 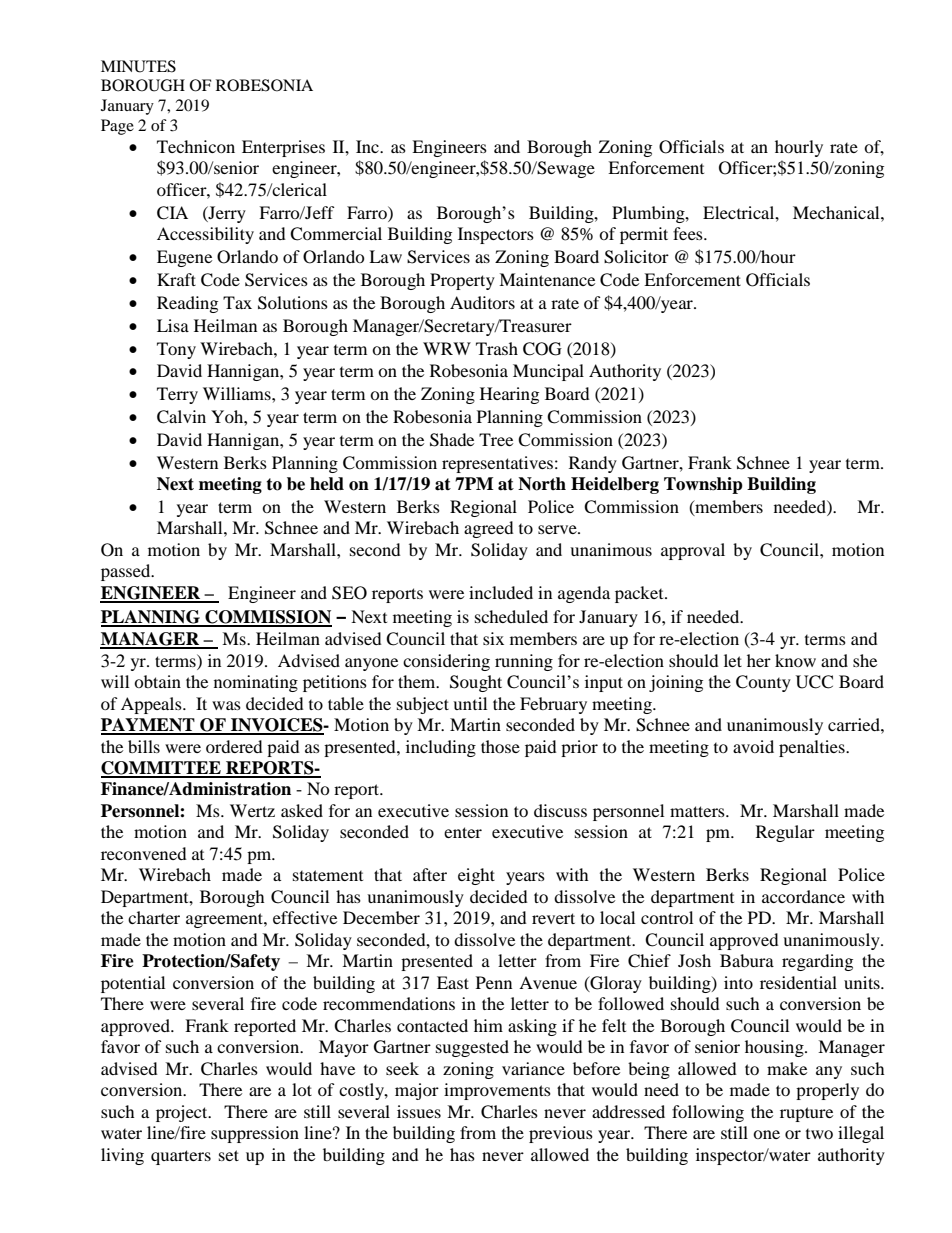 I want to click on passed, so click(x=127, y=572).
